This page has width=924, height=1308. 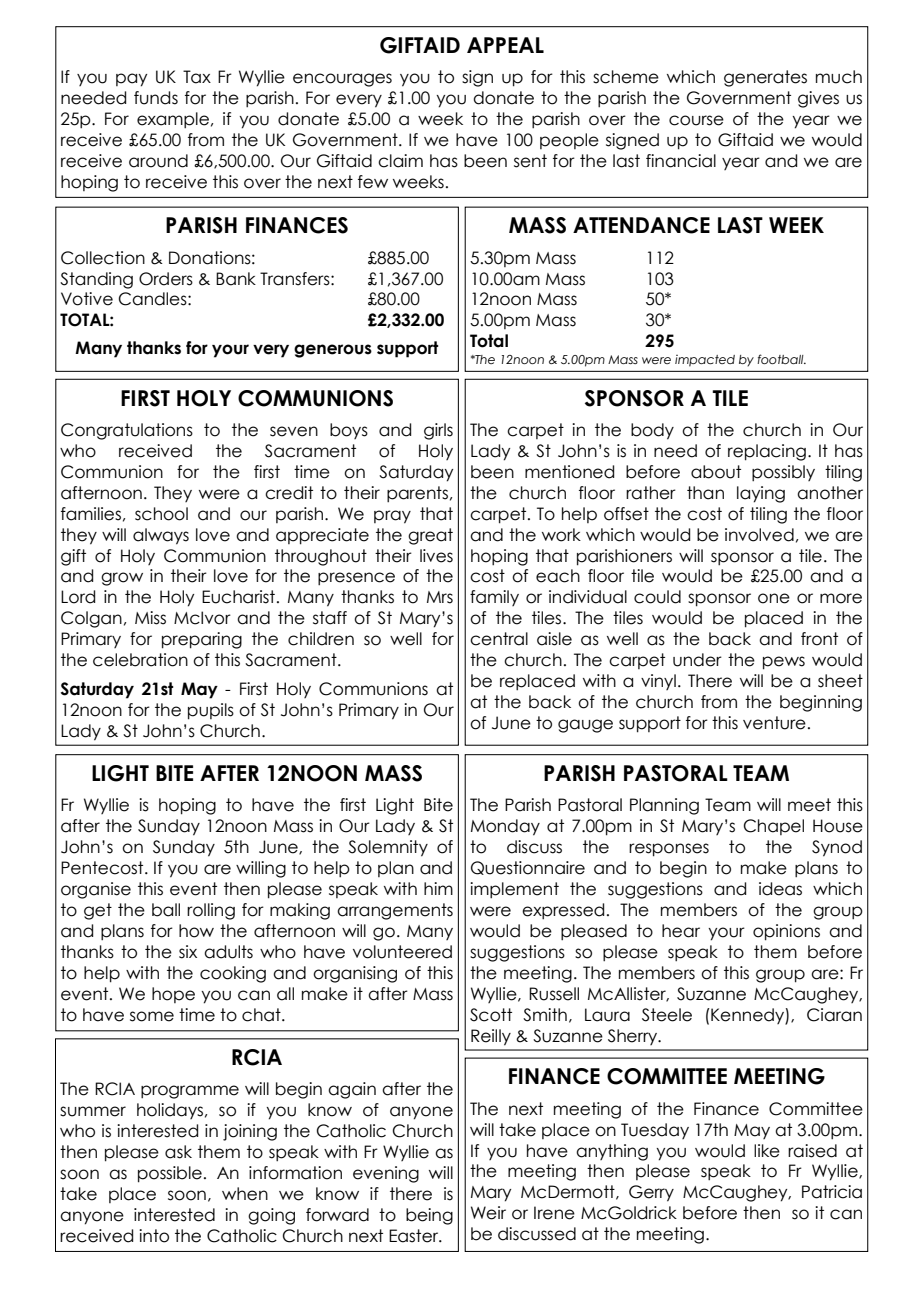 I want to click on pews, so click(x=784, y=663).
